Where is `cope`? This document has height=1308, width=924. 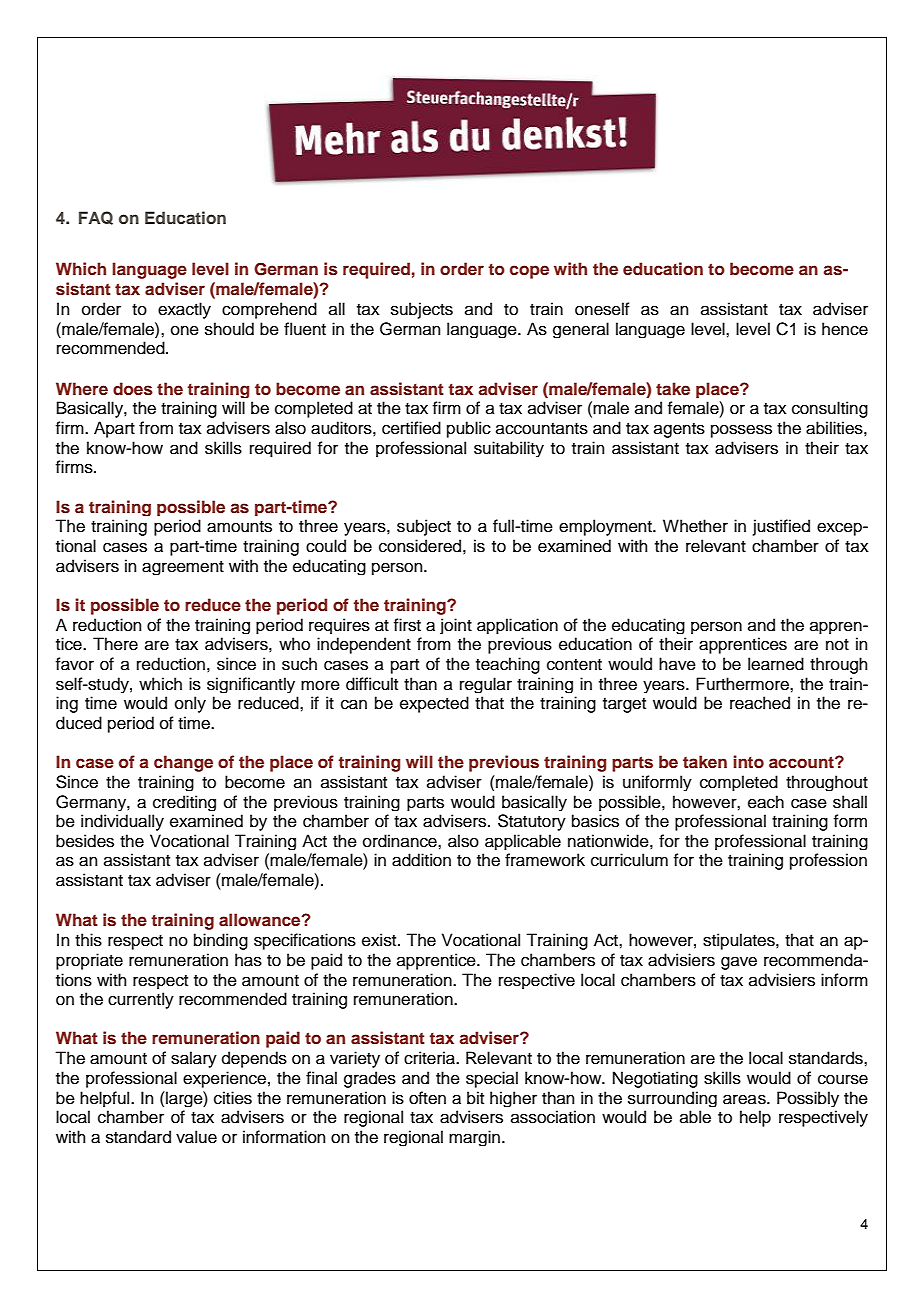 cope is located at coordinates (529, 272).
